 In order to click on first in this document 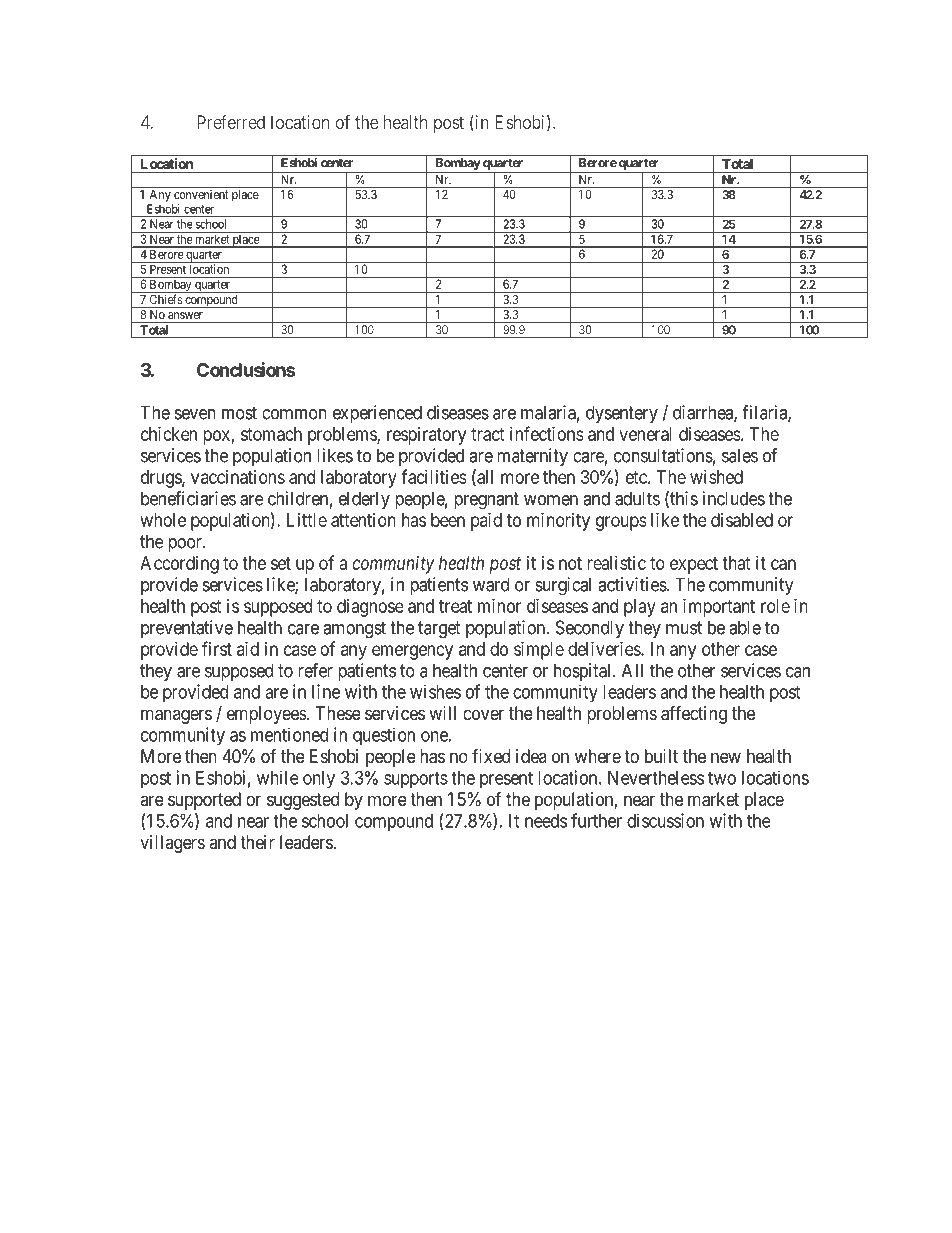, I will do `click(217, 648)`.
